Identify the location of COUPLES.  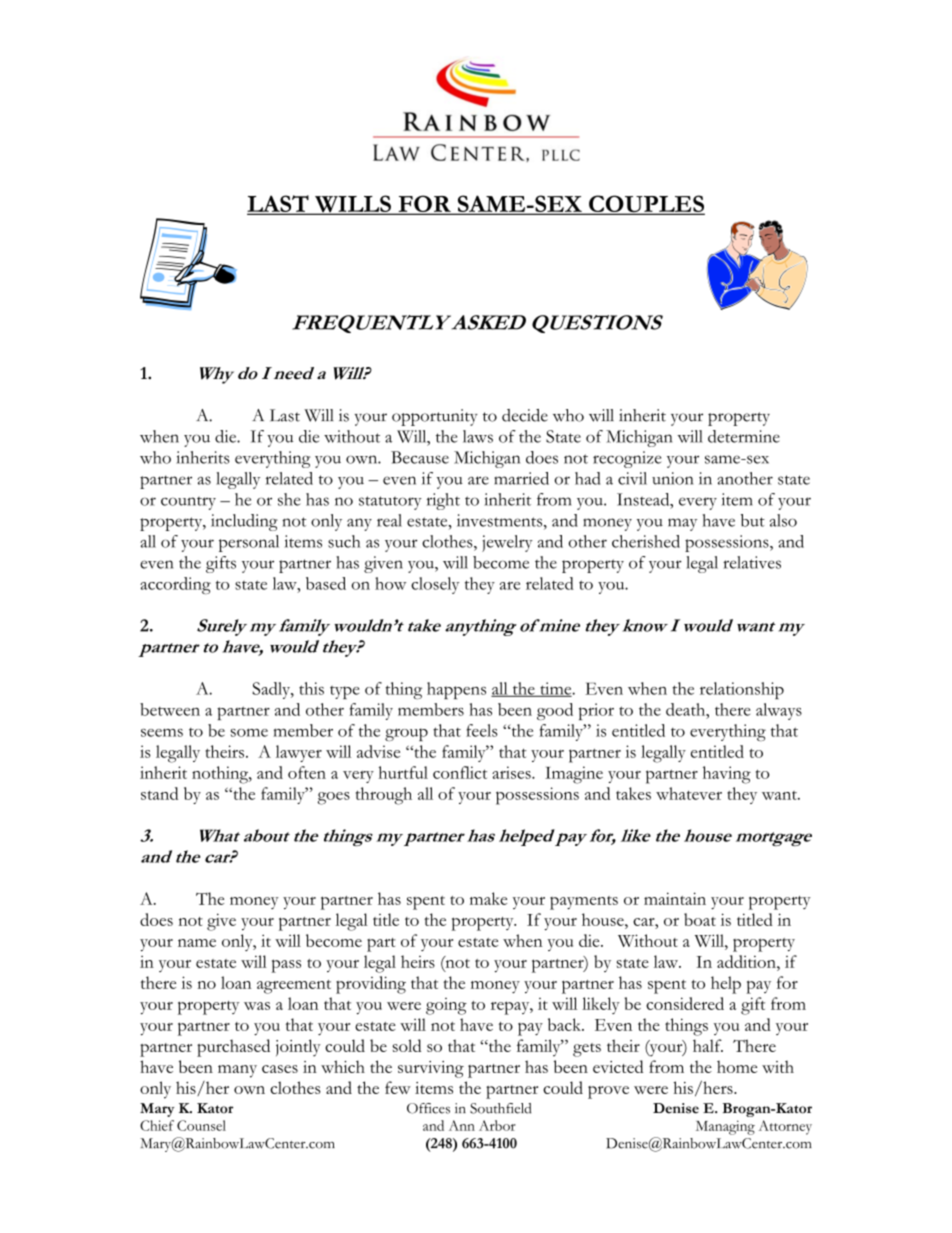
(646, 205).
